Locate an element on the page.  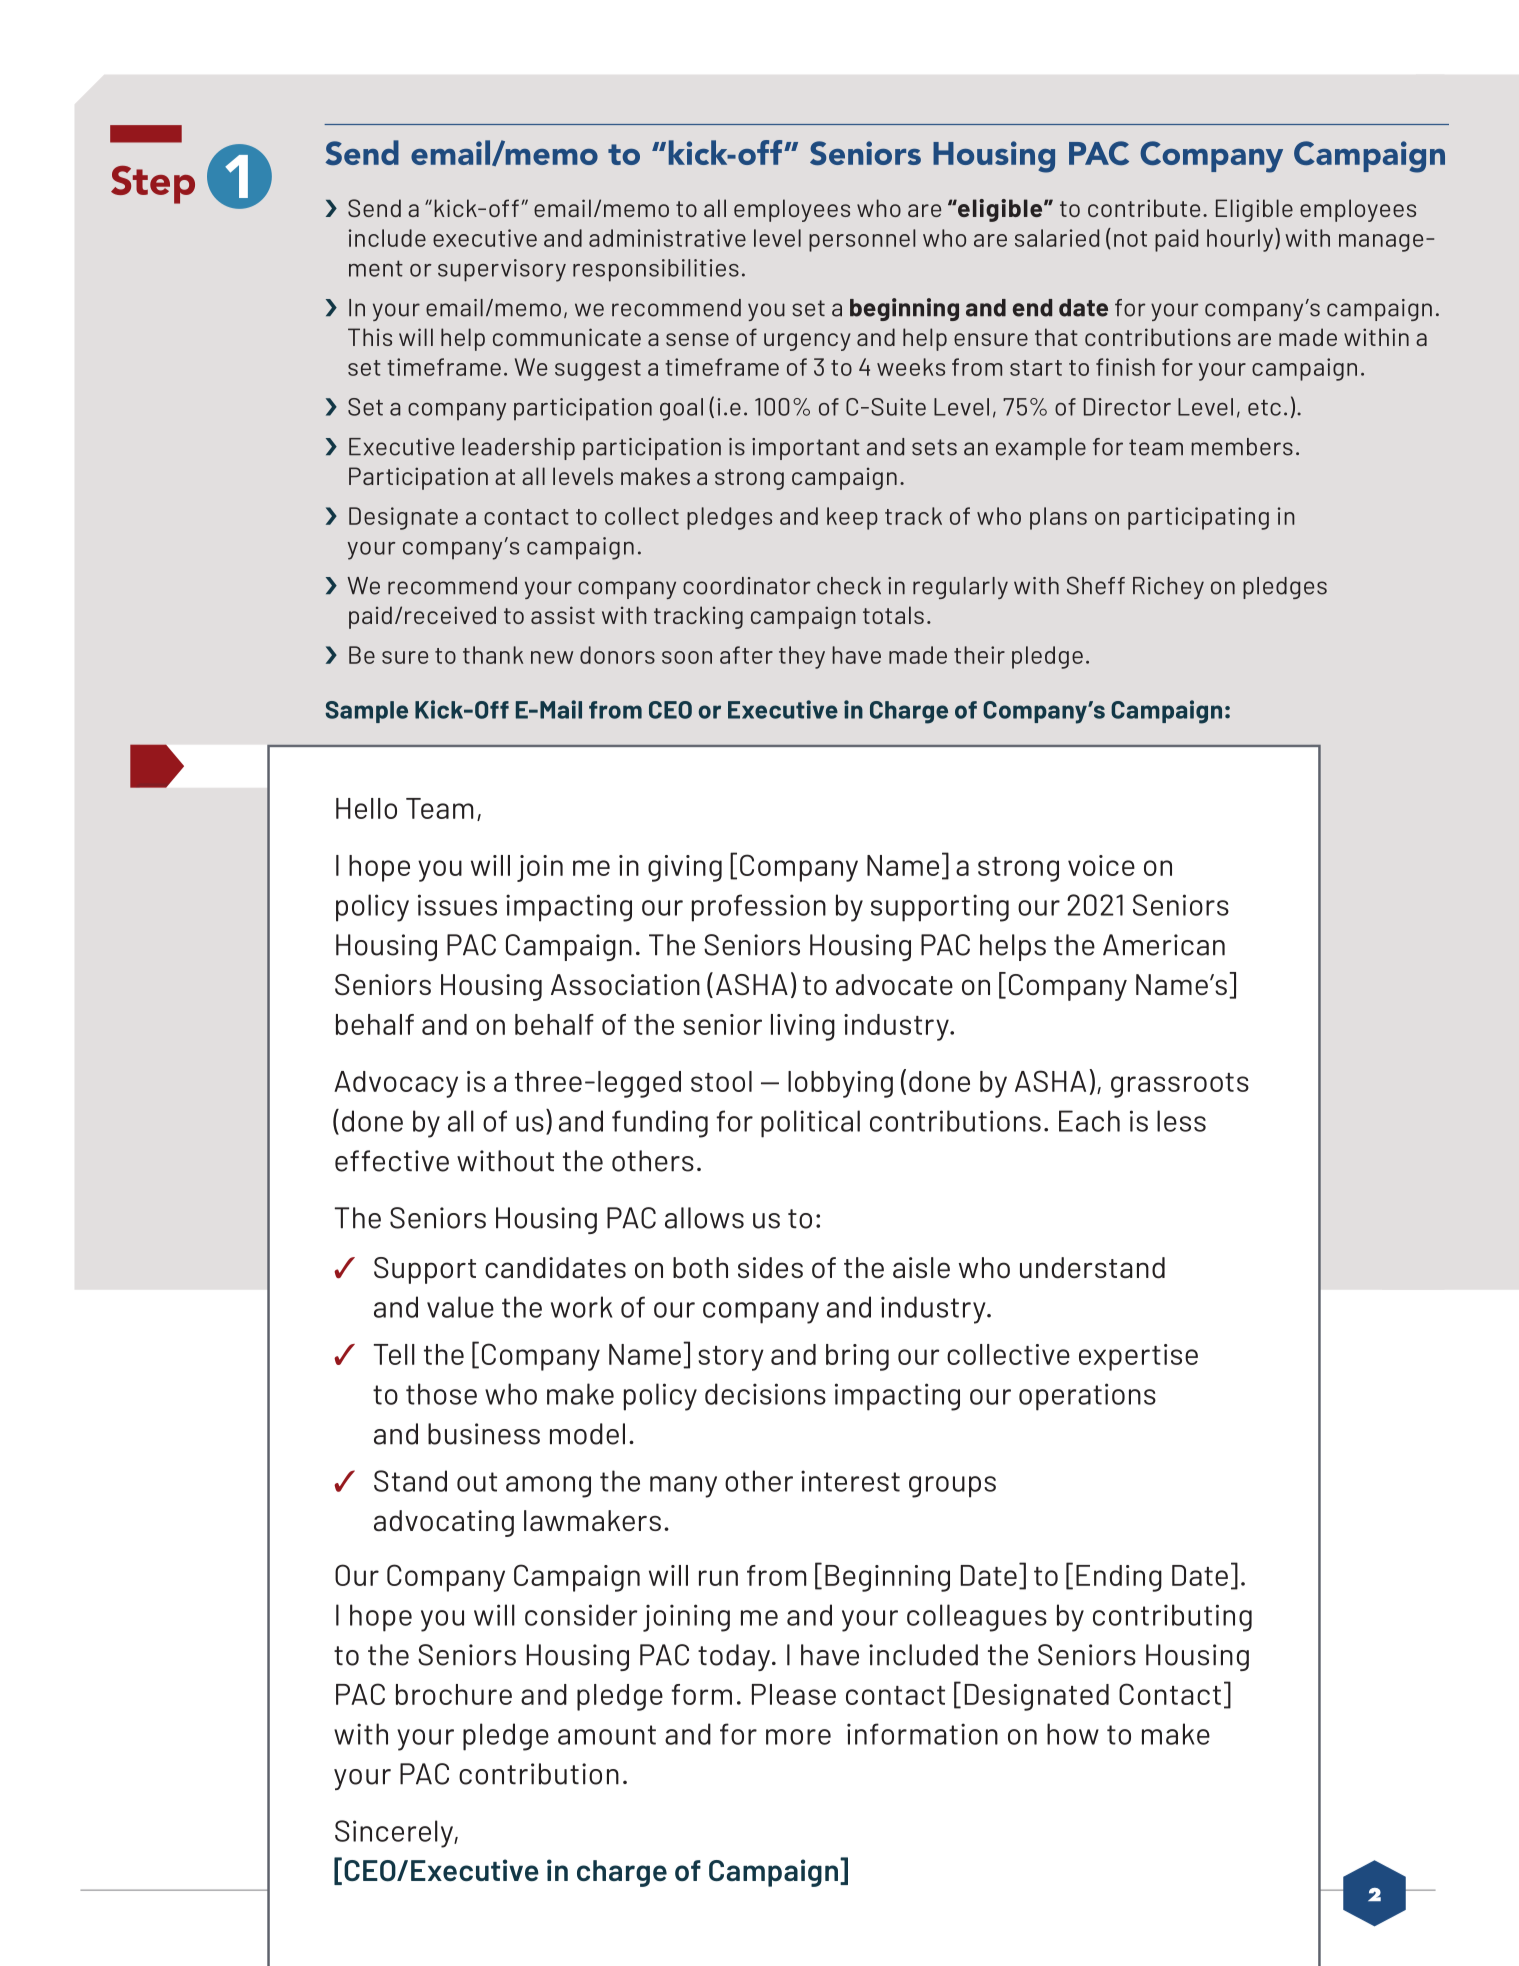
Tell is located at coordinates (394, 1354).
